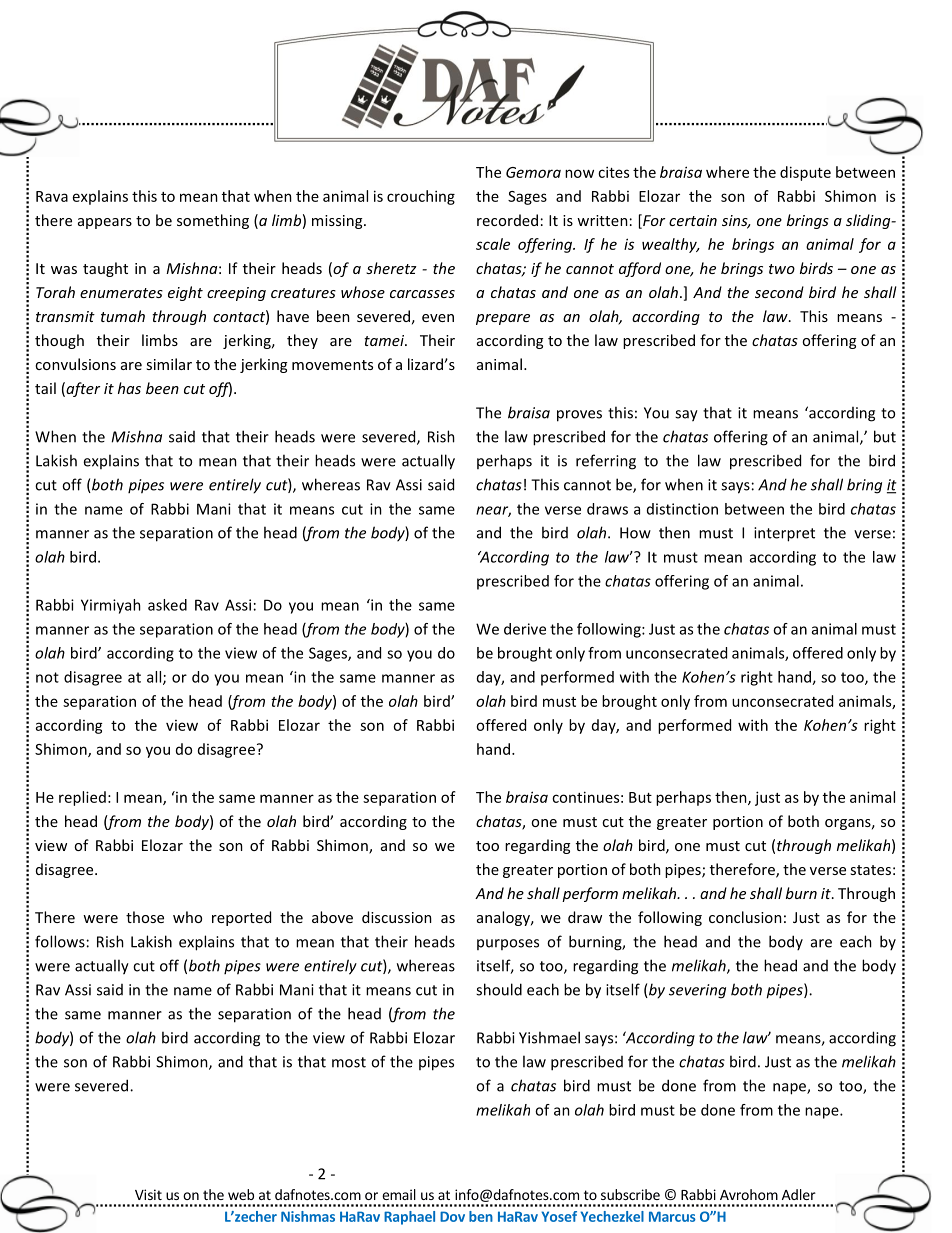 The image size is (952, 1233). Describe the element at coordinates (148, 1194) in the document. I see `Visit` at that location.
